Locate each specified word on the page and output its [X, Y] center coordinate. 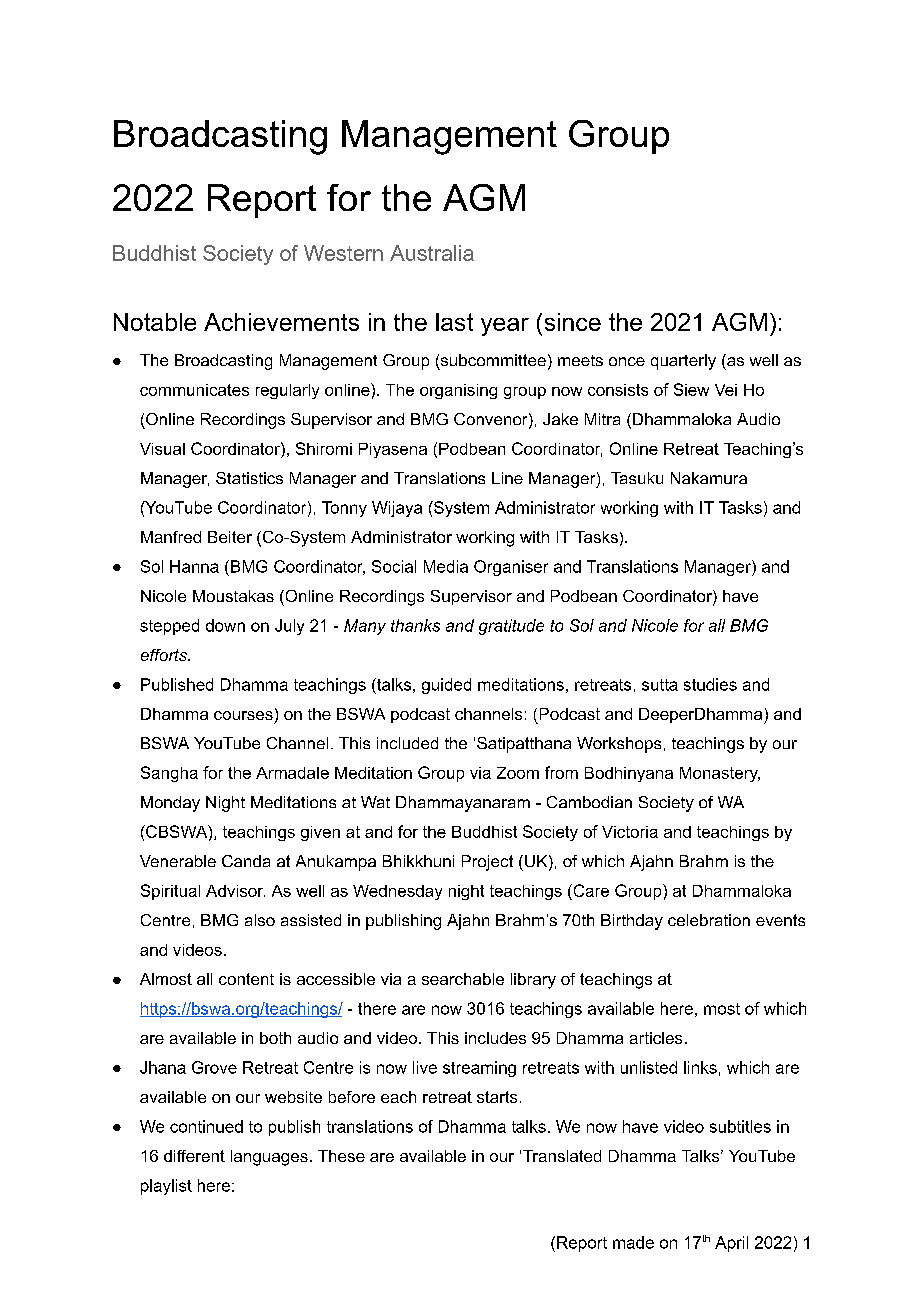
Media [446, 566]
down [225, 625]
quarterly [683, 362]
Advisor [235, 891]
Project [487, 863]
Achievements [281, 322]
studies [710, 684]
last [454, 322]
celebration [709, 920]
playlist [166, 1187]
